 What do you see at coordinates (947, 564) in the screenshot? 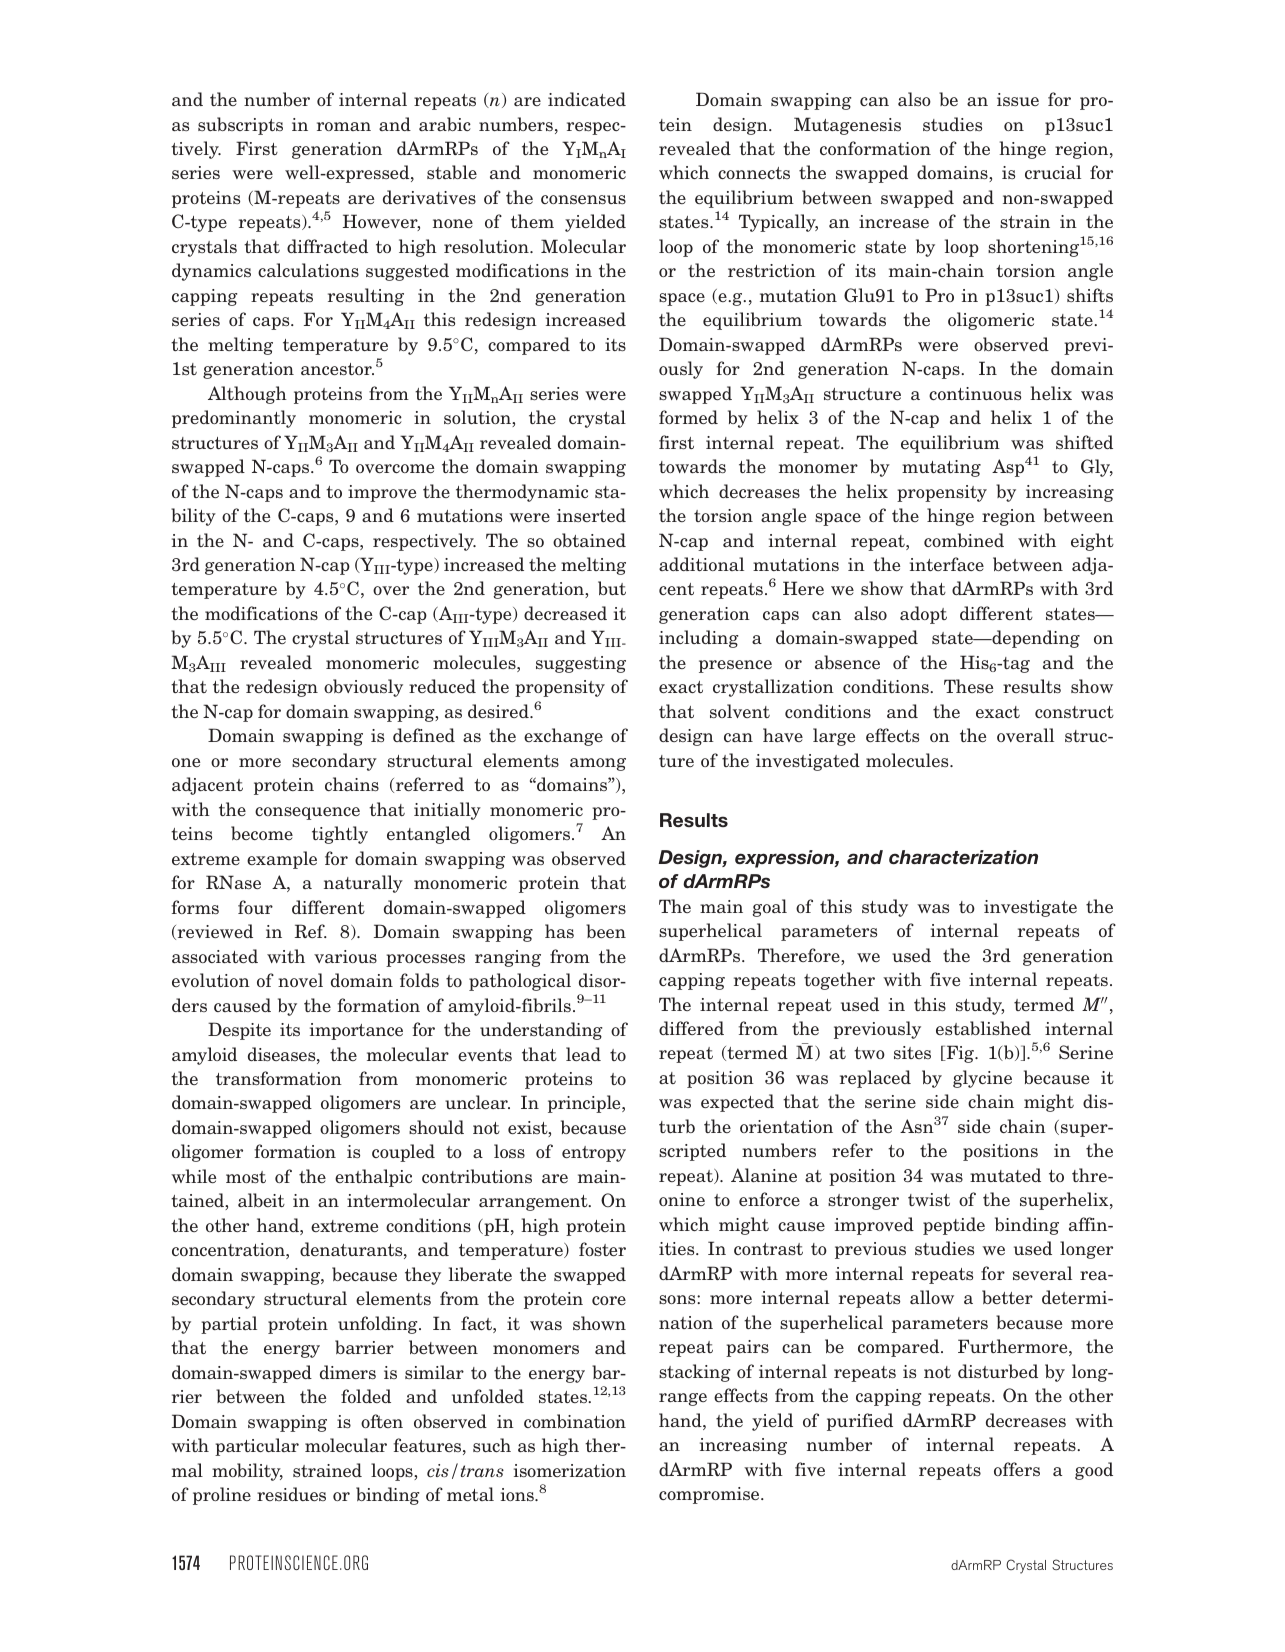
I see `interface` at bounding box center [947, 564].
